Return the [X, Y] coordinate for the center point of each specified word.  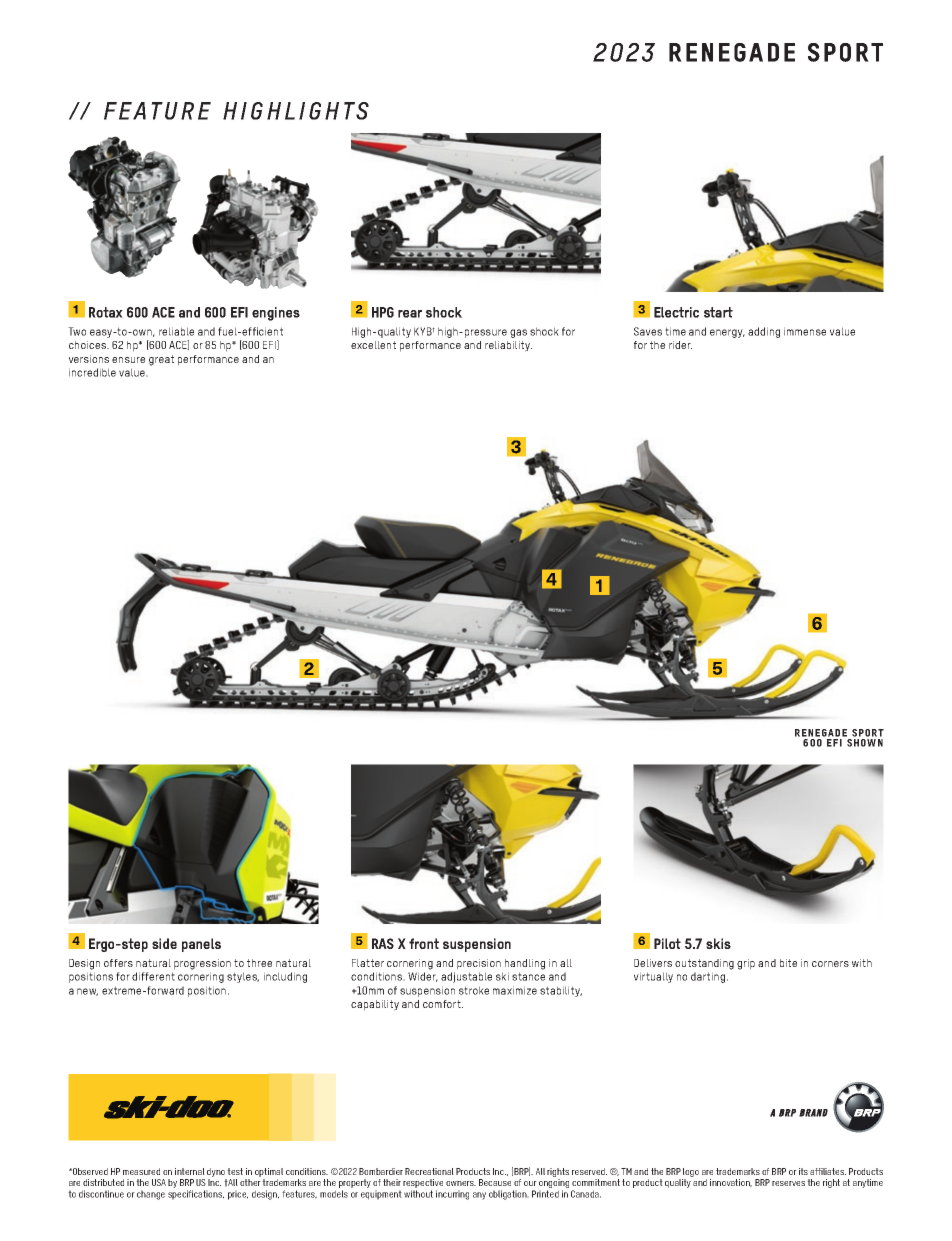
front [424, 943]
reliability [508, 346]
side [164, 943]
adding [764, 332]
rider [680, 345]
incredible [92, 372]
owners [461, 1183]
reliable [176, 331]
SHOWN [865, 743]
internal [190, 1171]
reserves [788, 1183]
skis [718, 943]
